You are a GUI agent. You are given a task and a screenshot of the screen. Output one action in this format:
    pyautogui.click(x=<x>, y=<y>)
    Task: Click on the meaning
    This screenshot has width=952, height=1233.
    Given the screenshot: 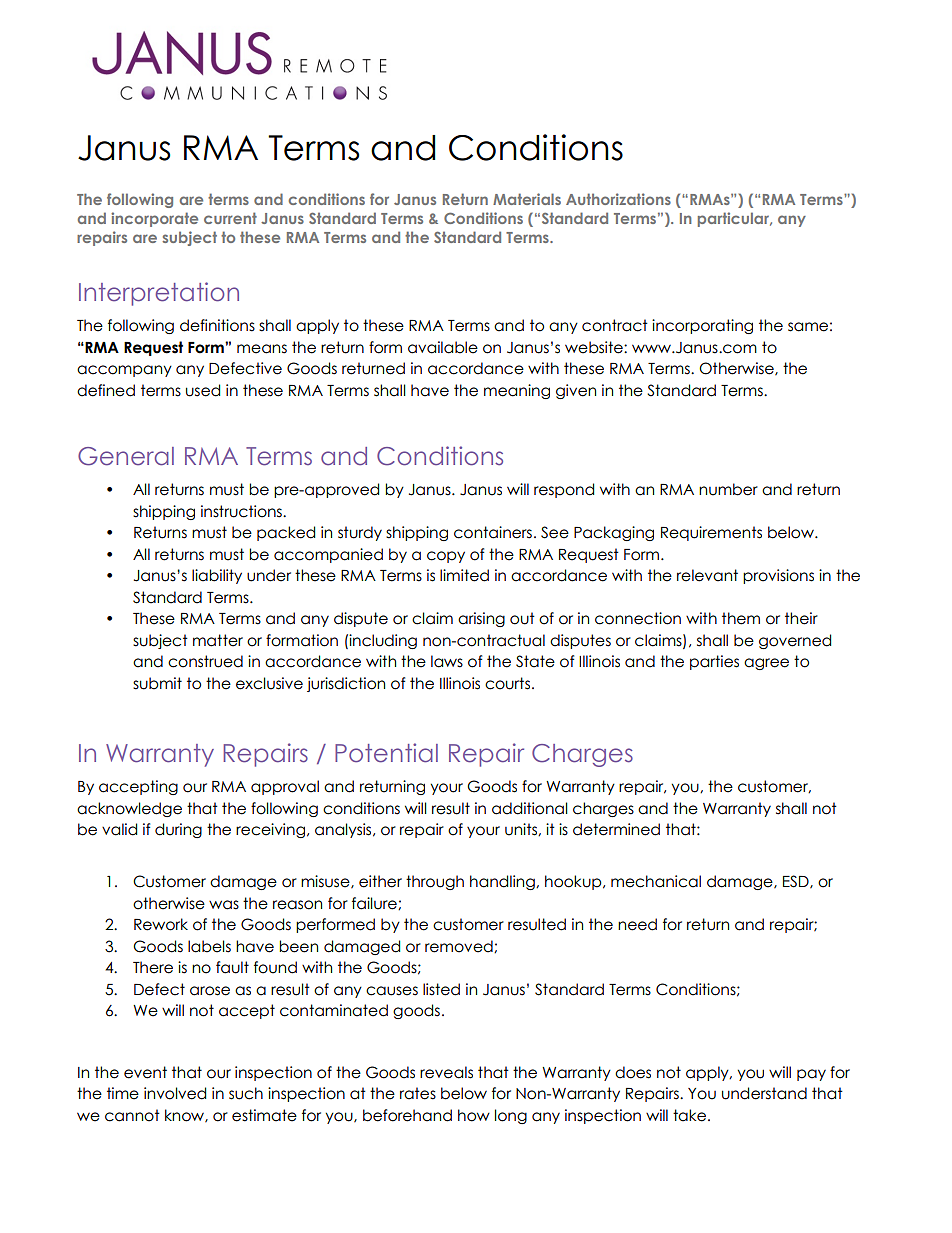 What is the action you would take?
    pyautogui.click(x=517, y=391)
